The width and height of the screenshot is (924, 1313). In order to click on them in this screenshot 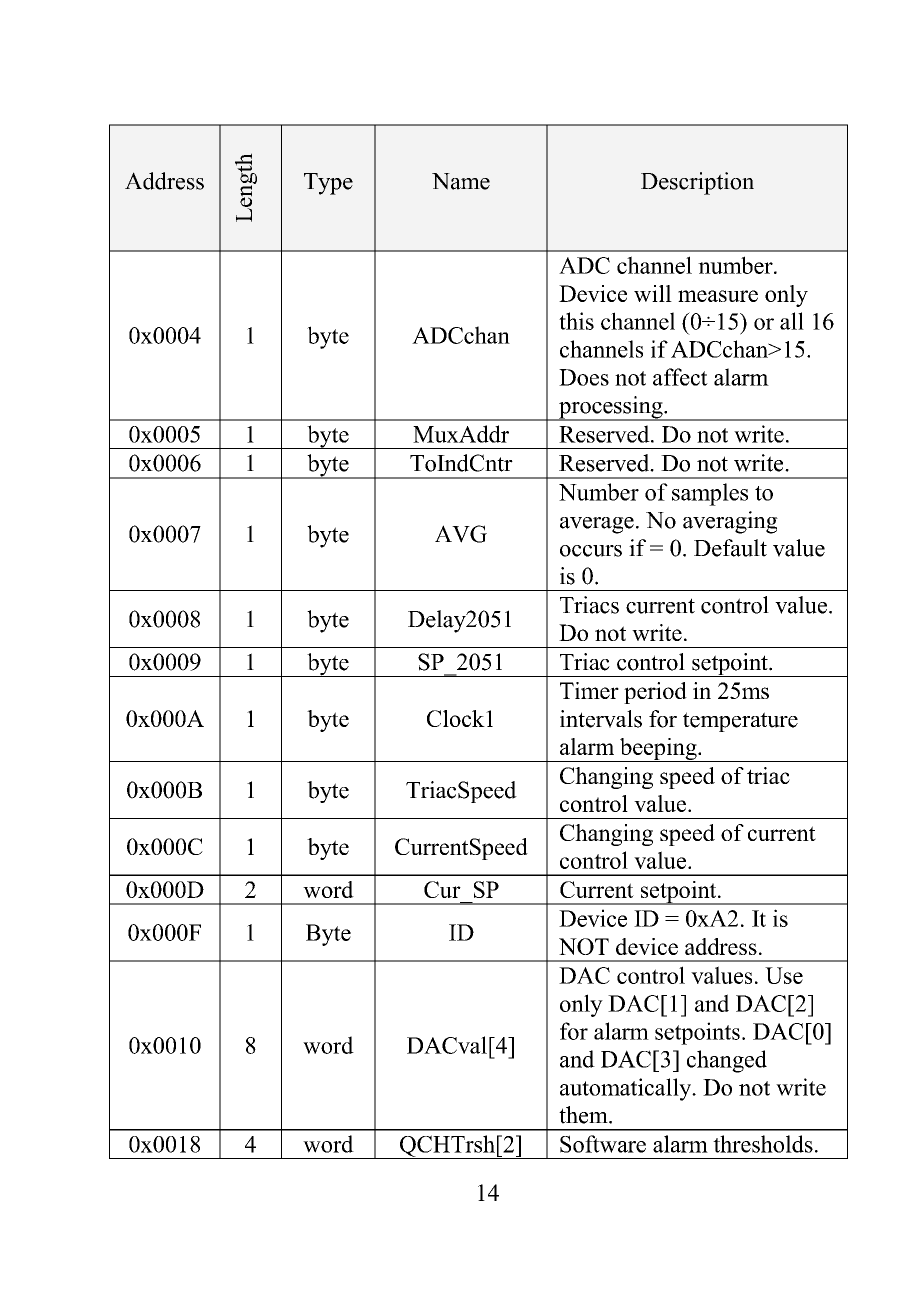, I will do `click(584, 1115)`.
